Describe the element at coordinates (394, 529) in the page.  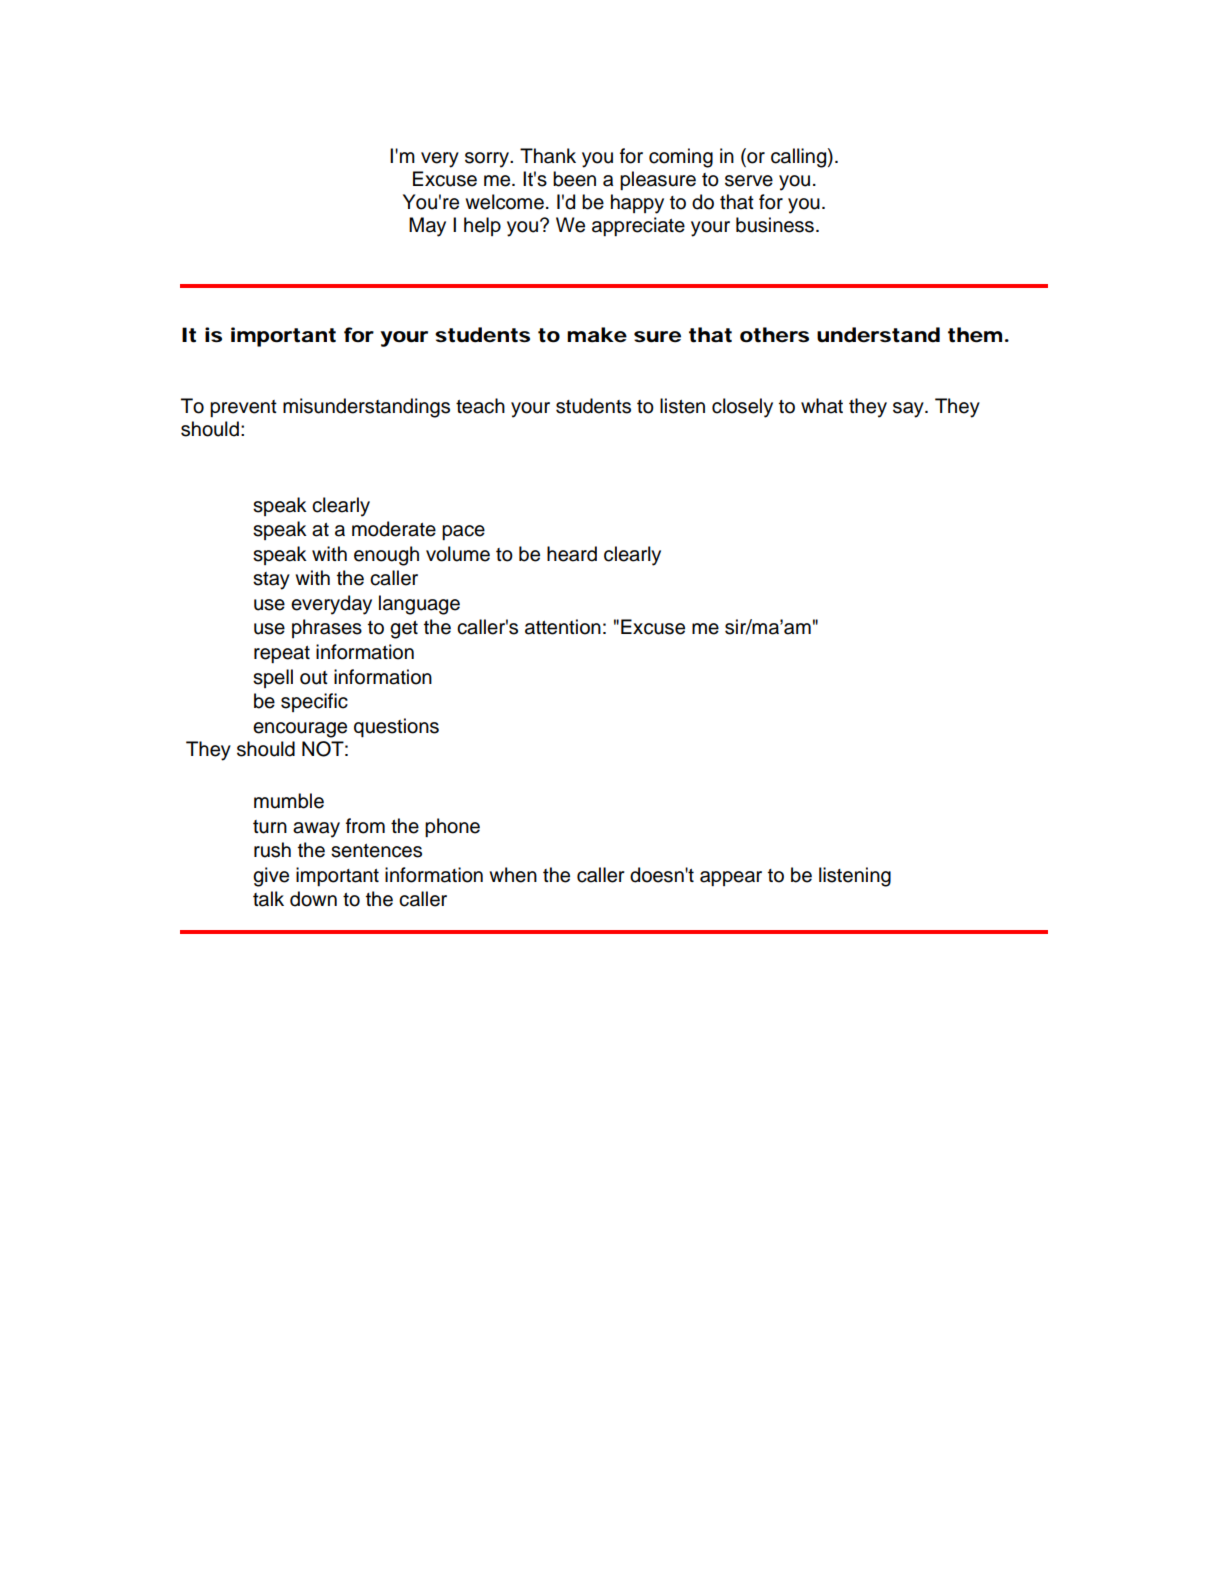
I see `moderate` at that location.
